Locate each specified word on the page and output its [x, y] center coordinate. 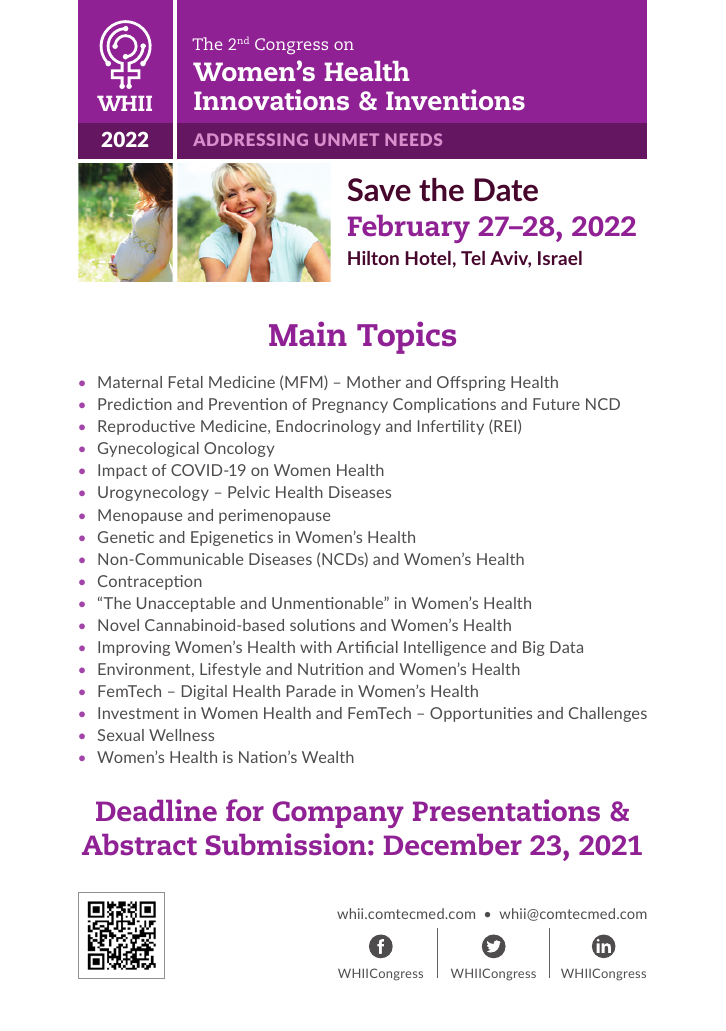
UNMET [347, 139]
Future [556, 404]
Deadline [156, 810]
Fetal [186, 382]
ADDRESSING [250, 139]
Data [566, 647]
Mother [374, 382]
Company [338, 814]
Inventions [455, 99]
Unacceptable [186, 604]
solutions [322, 625]
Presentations [506, 810]
